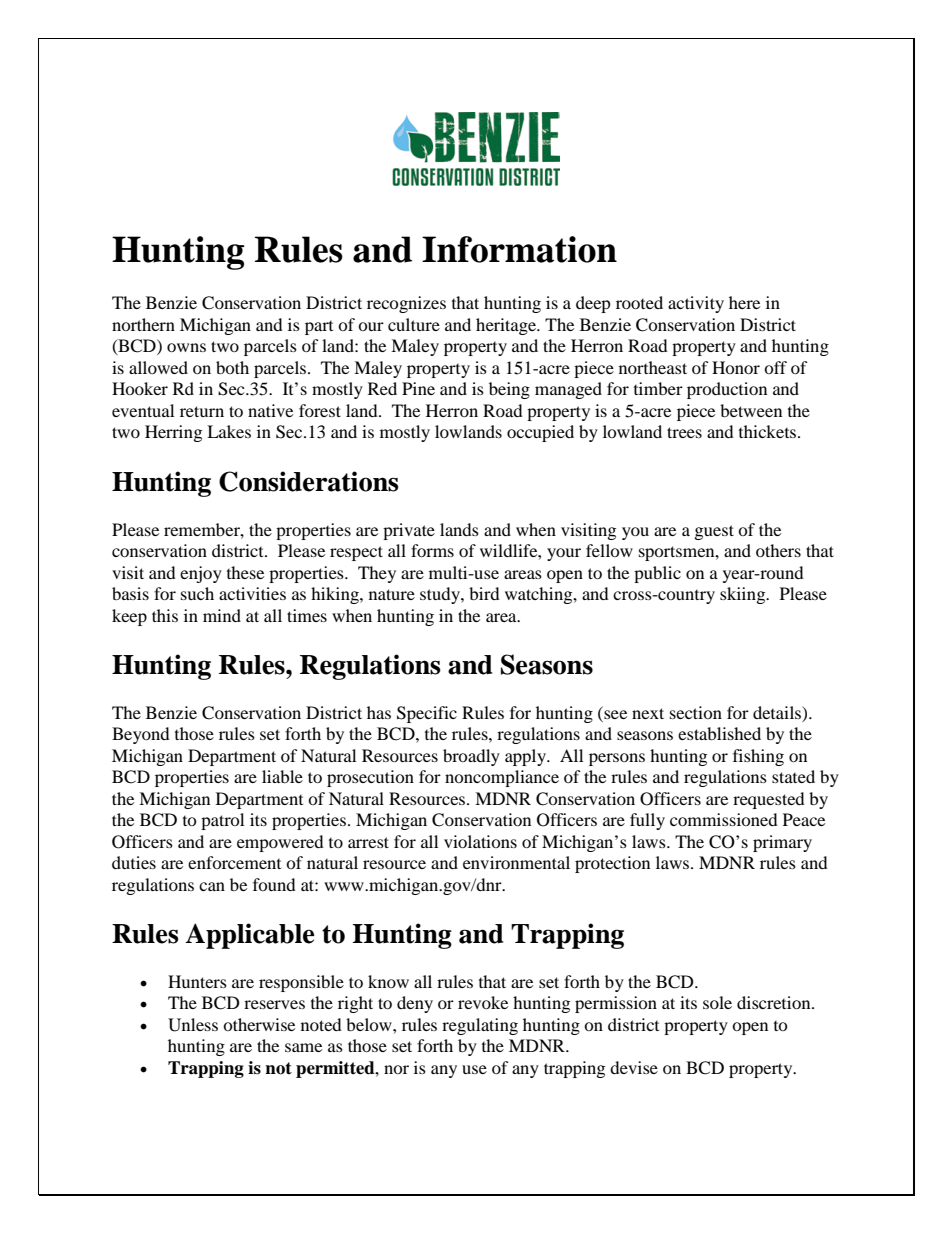  Describe the element at coordinates (744, 302) in the screenshot. I see `here` at that location.
